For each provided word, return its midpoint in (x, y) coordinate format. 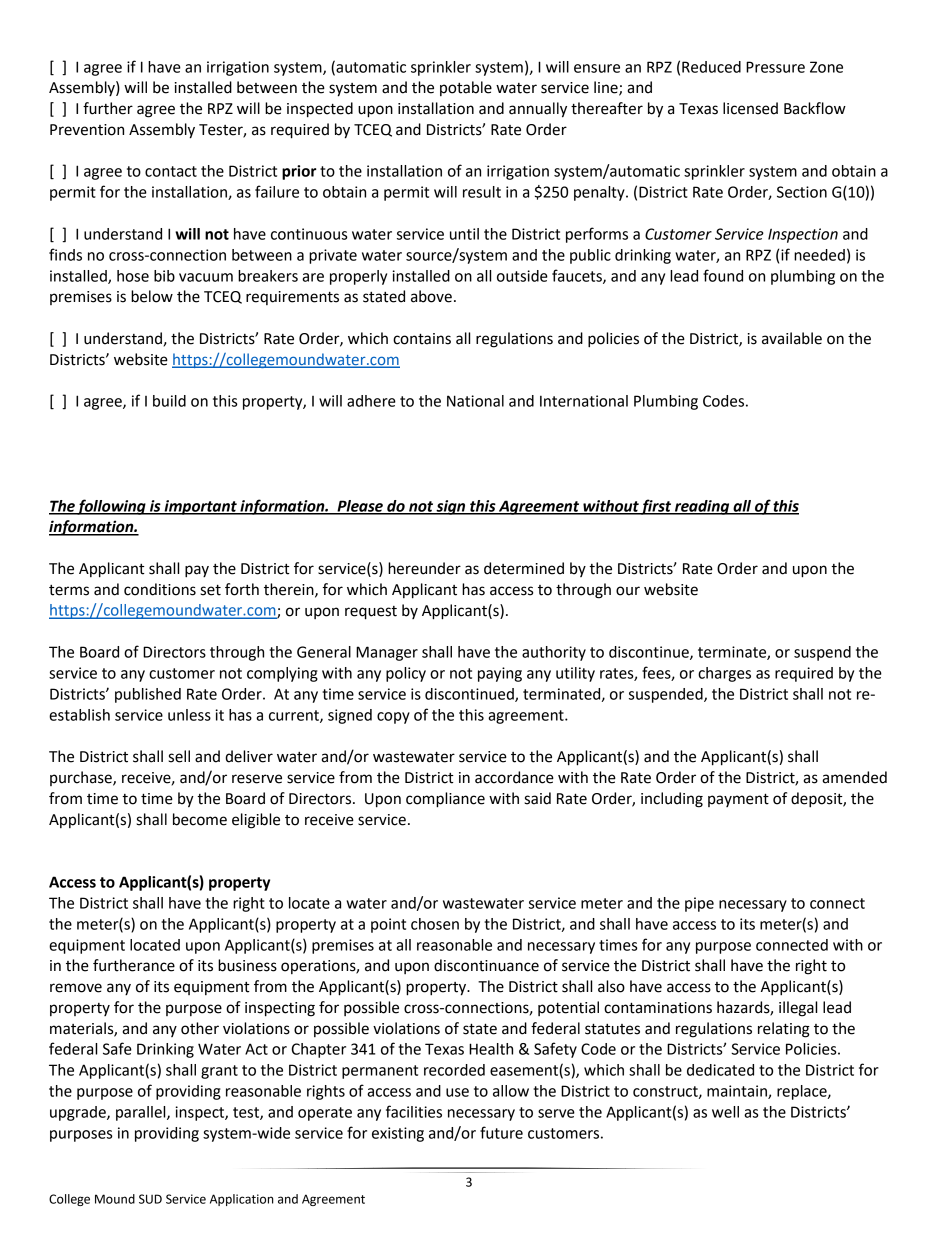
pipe (699, 904)
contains (422, 339)
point (388, 925)
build (169, 401)
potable (466, 88)
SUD (150, 1199)
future (501, 1132)
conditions (160, 589)
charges (724, 674)
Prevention (87, 130)
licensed (750, 108)
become (200, 819)
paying (500, 674)
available (792, 338)
